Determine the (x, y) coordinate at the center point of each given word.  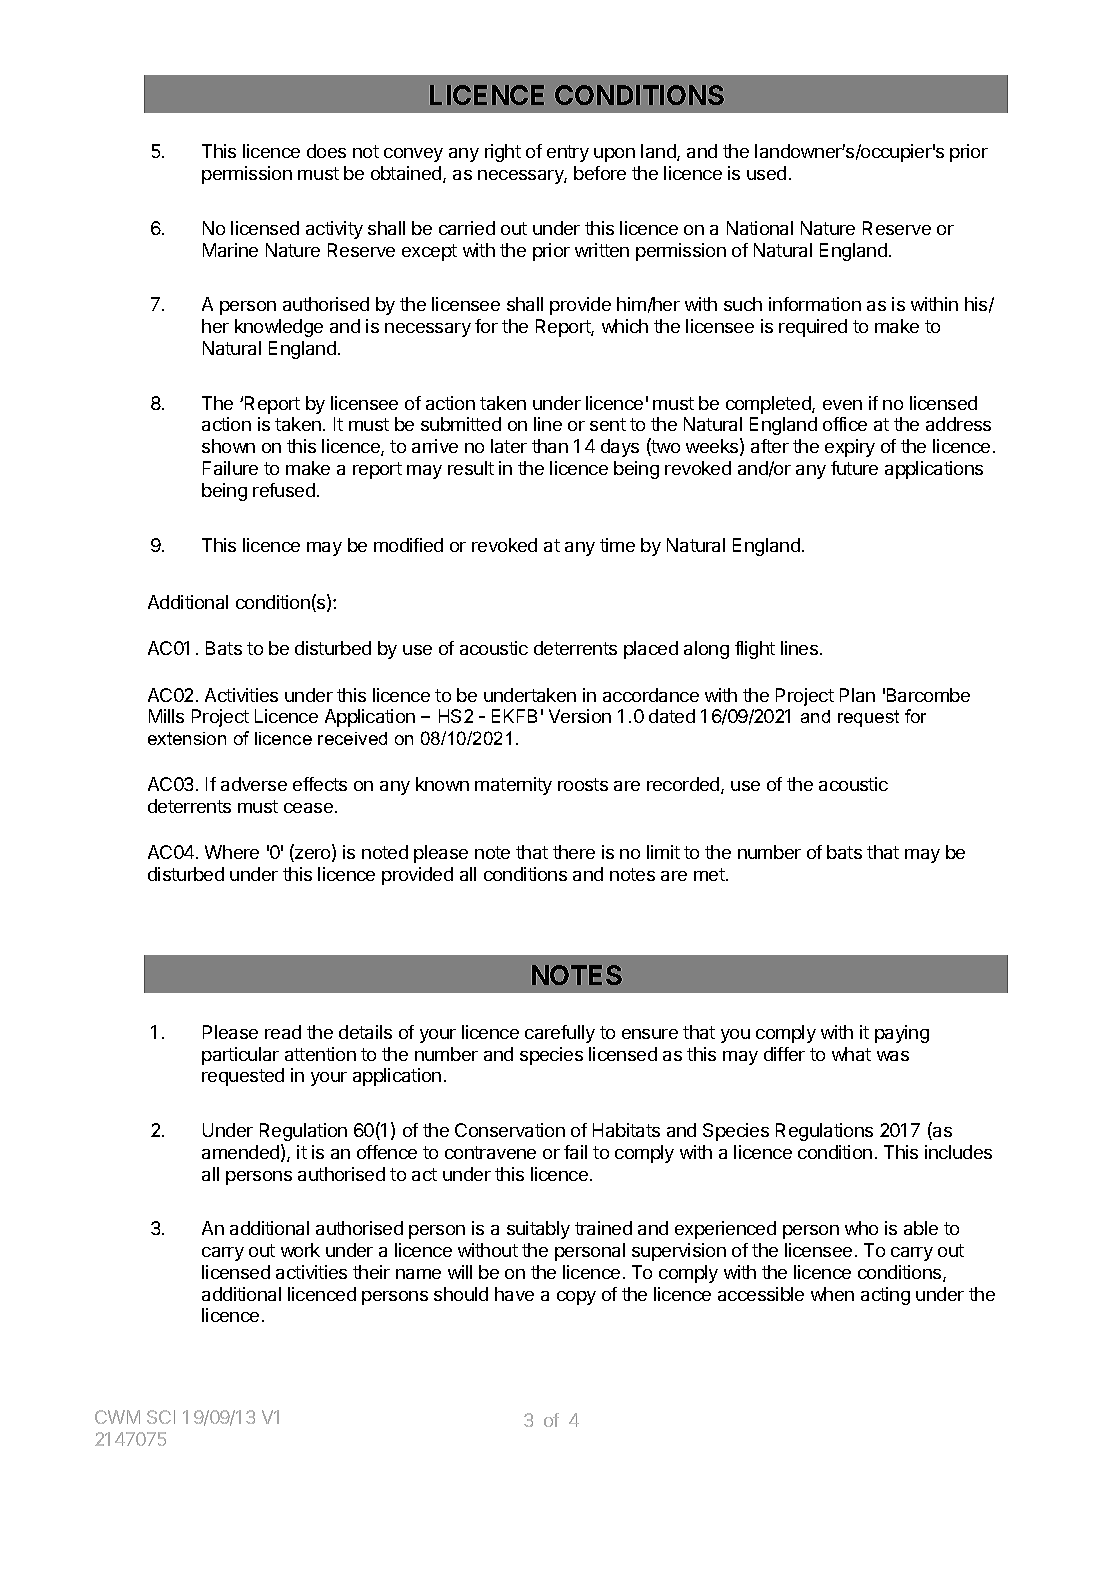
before (600, 173)
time (617, 545)
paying (902, 1034)
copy (576, 1298)
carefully (560, 1034)
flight (755, 650)
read (283, 1032)
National (760, 228)
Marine (230, 250)
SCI (161, 1417)
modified (408, 545)
